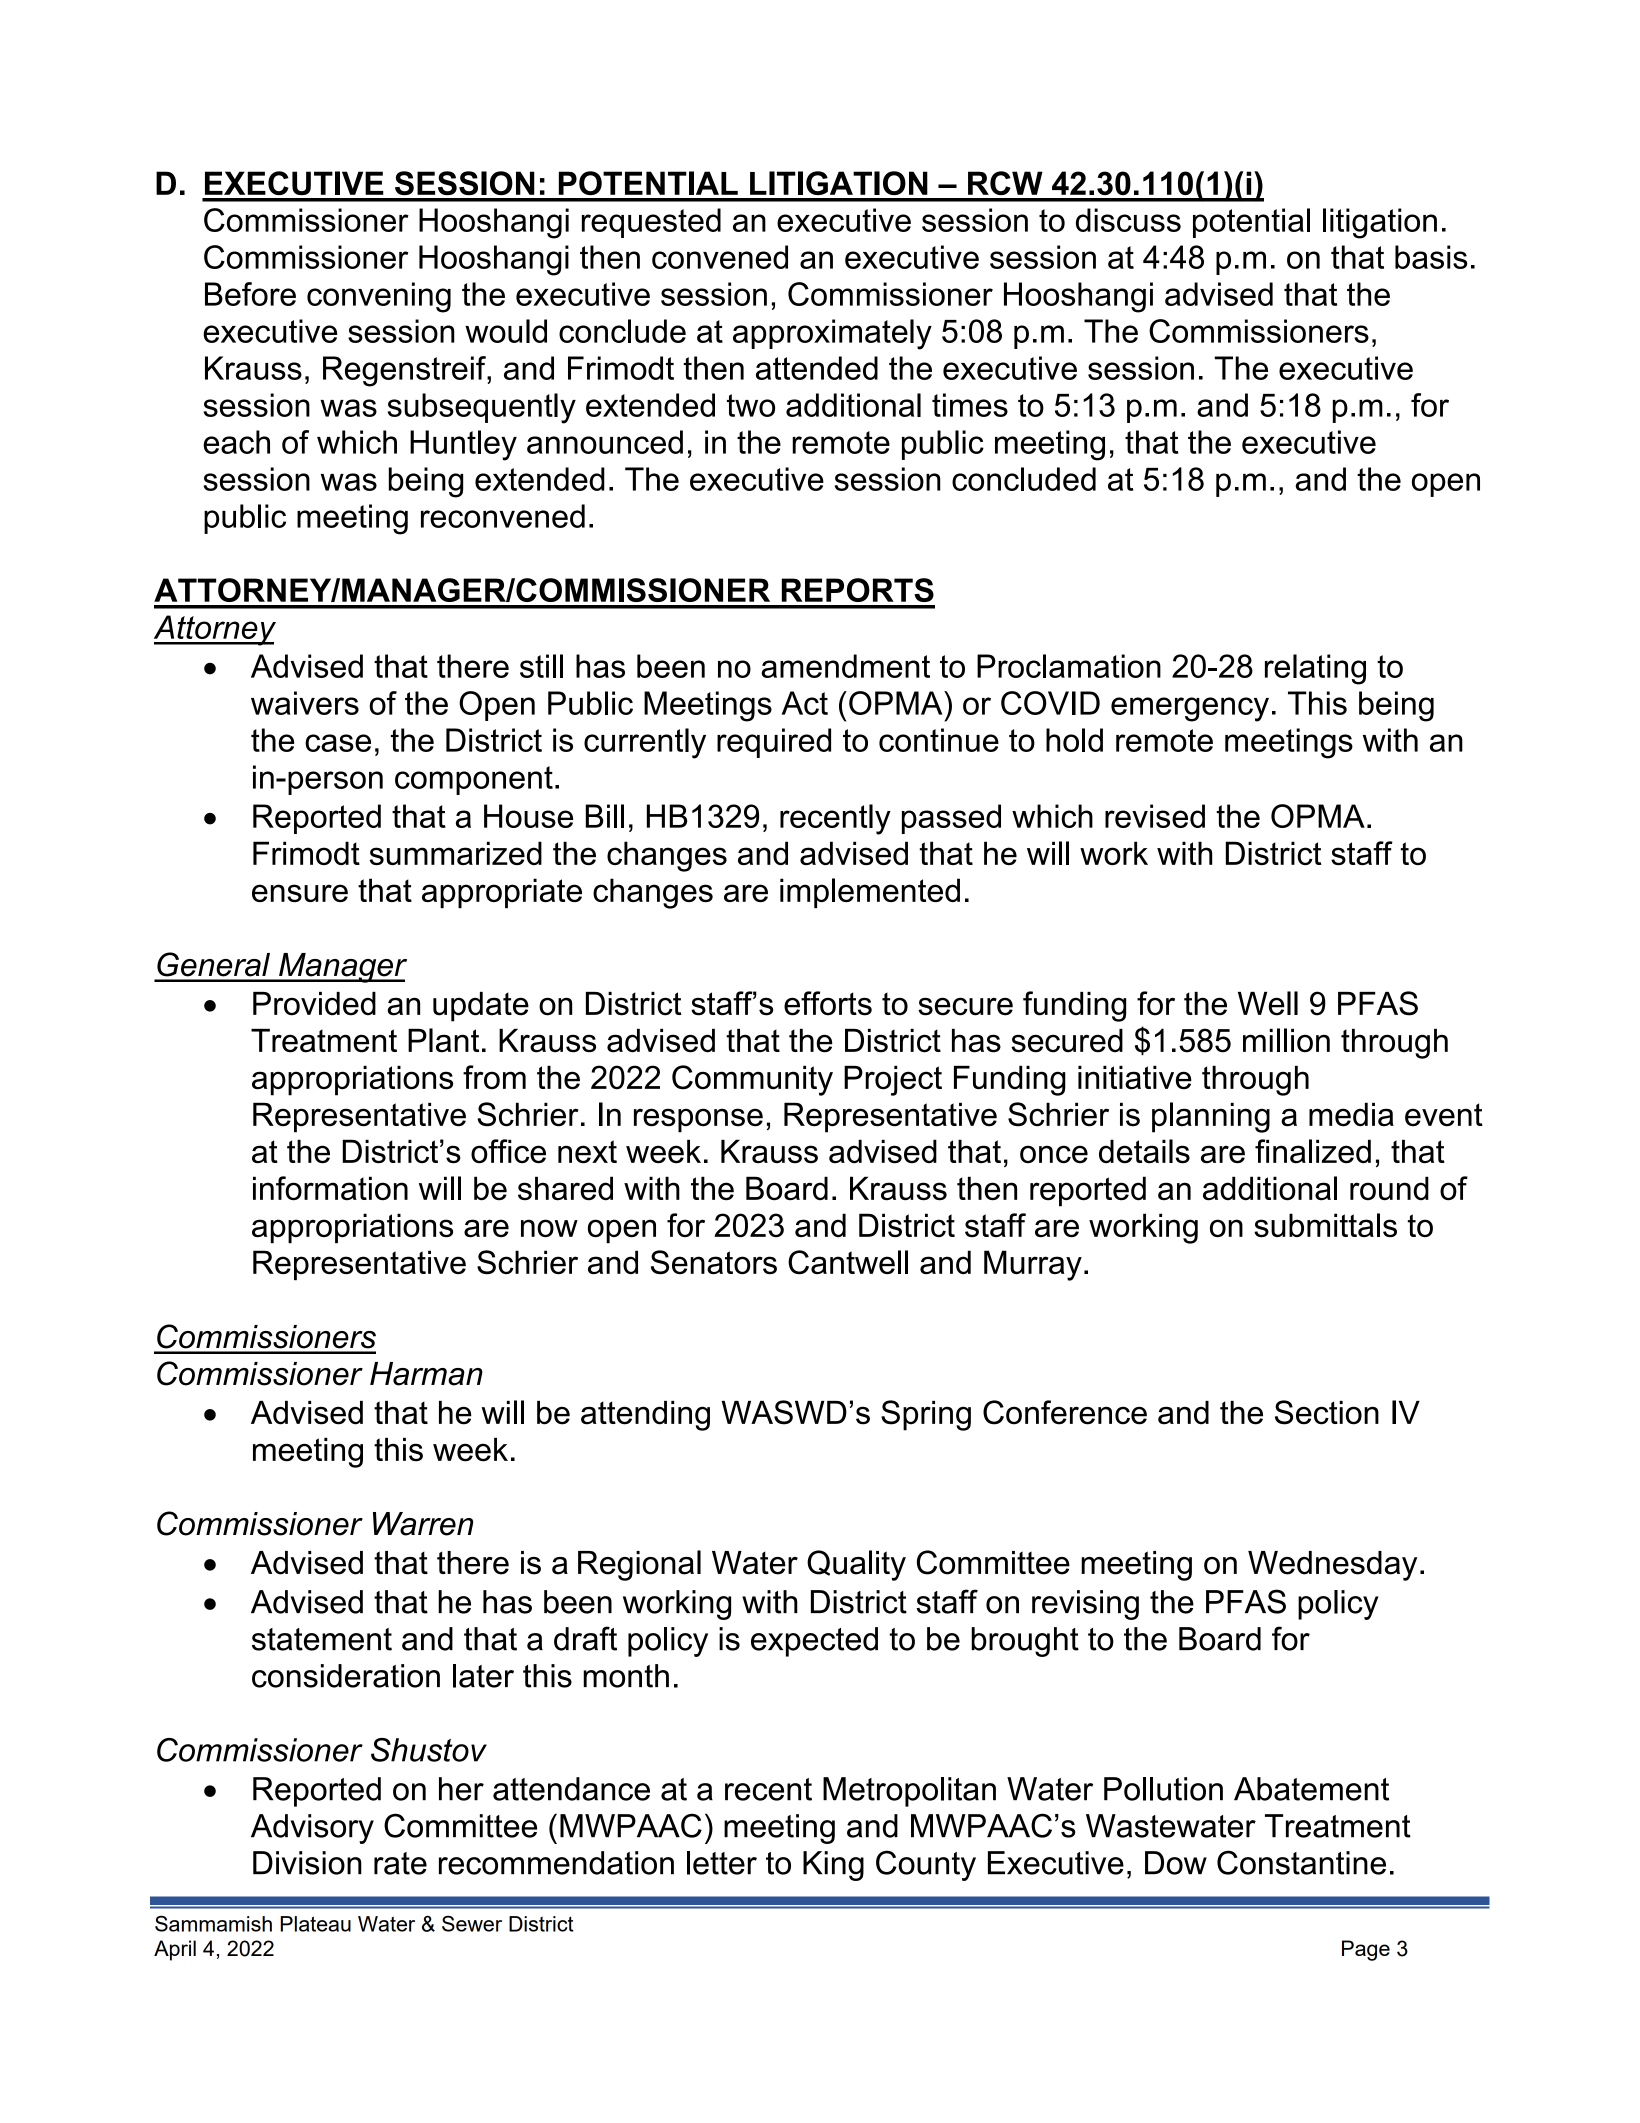  Describe the element at coordinates (832, 334) in the image. I see `approximately` at that location.
